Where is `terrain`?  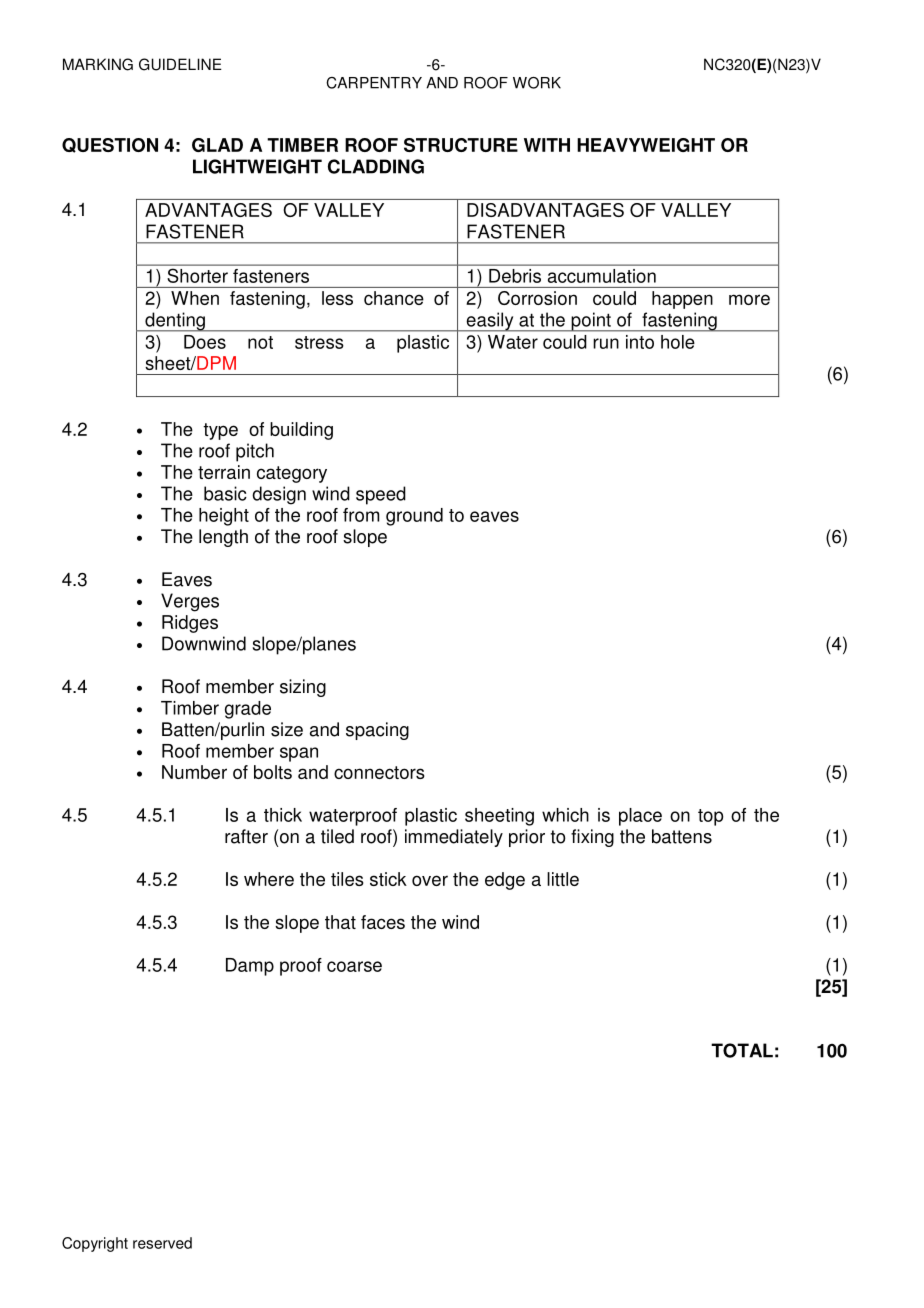
terrain is located at coordinates (224, 472).
